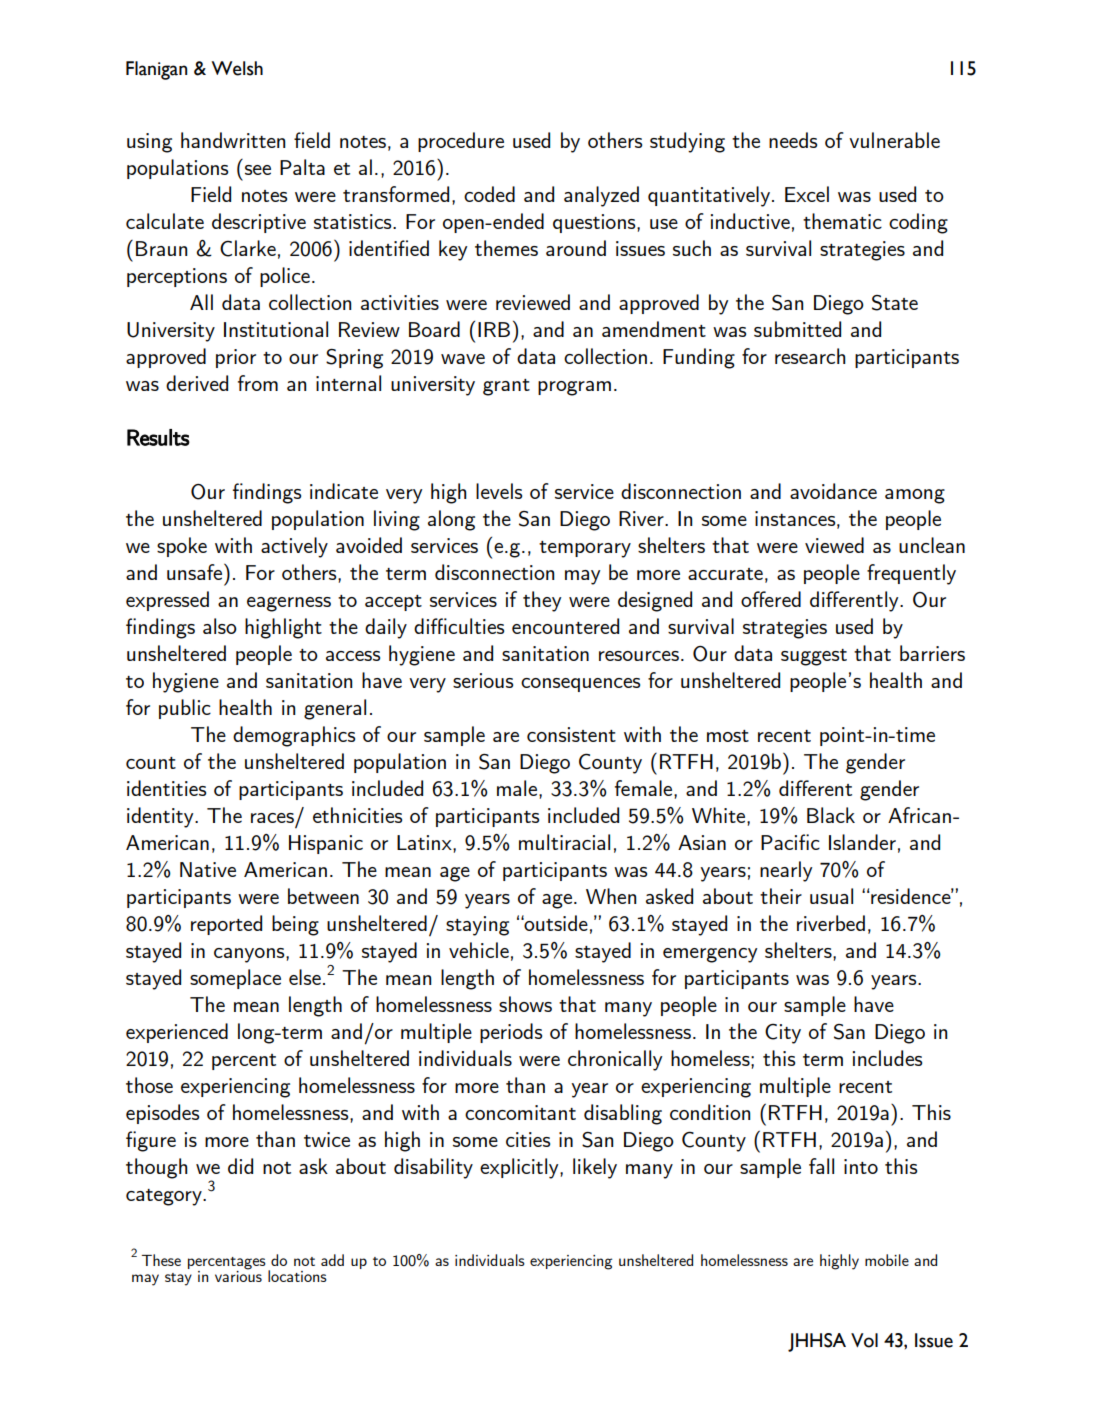  I want to click on research, so click(810, 356).
